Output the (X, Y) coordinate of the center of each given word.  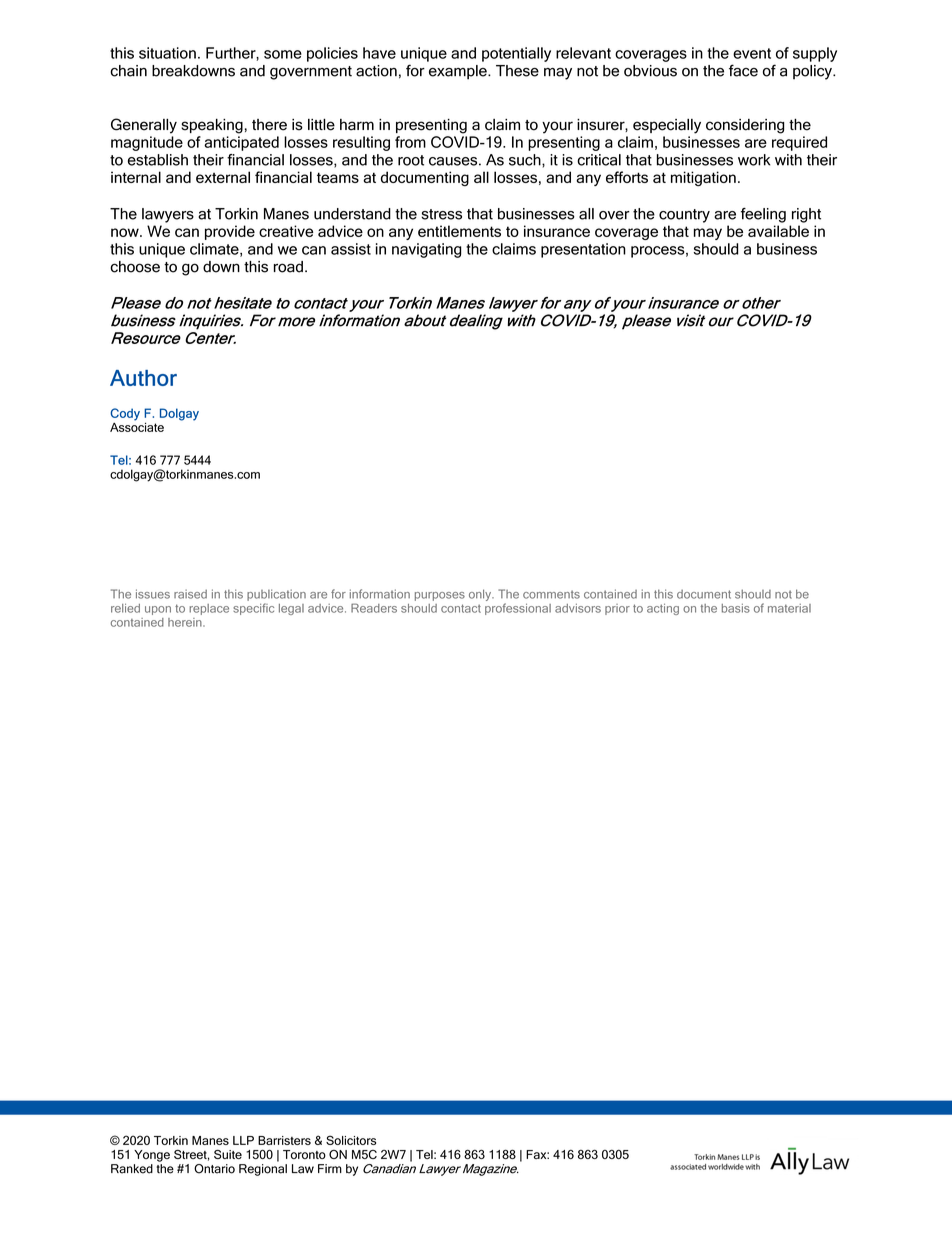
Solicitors (351, 1140)
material (789, 608)
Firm (330, 1168)
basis (736, 608)
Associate (137, 426)
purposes (440, 596)
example (459, 72)
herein (186, 622)
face (743, 70)
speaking (212, 126)
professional (518, 609)
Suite (228, 1154)
